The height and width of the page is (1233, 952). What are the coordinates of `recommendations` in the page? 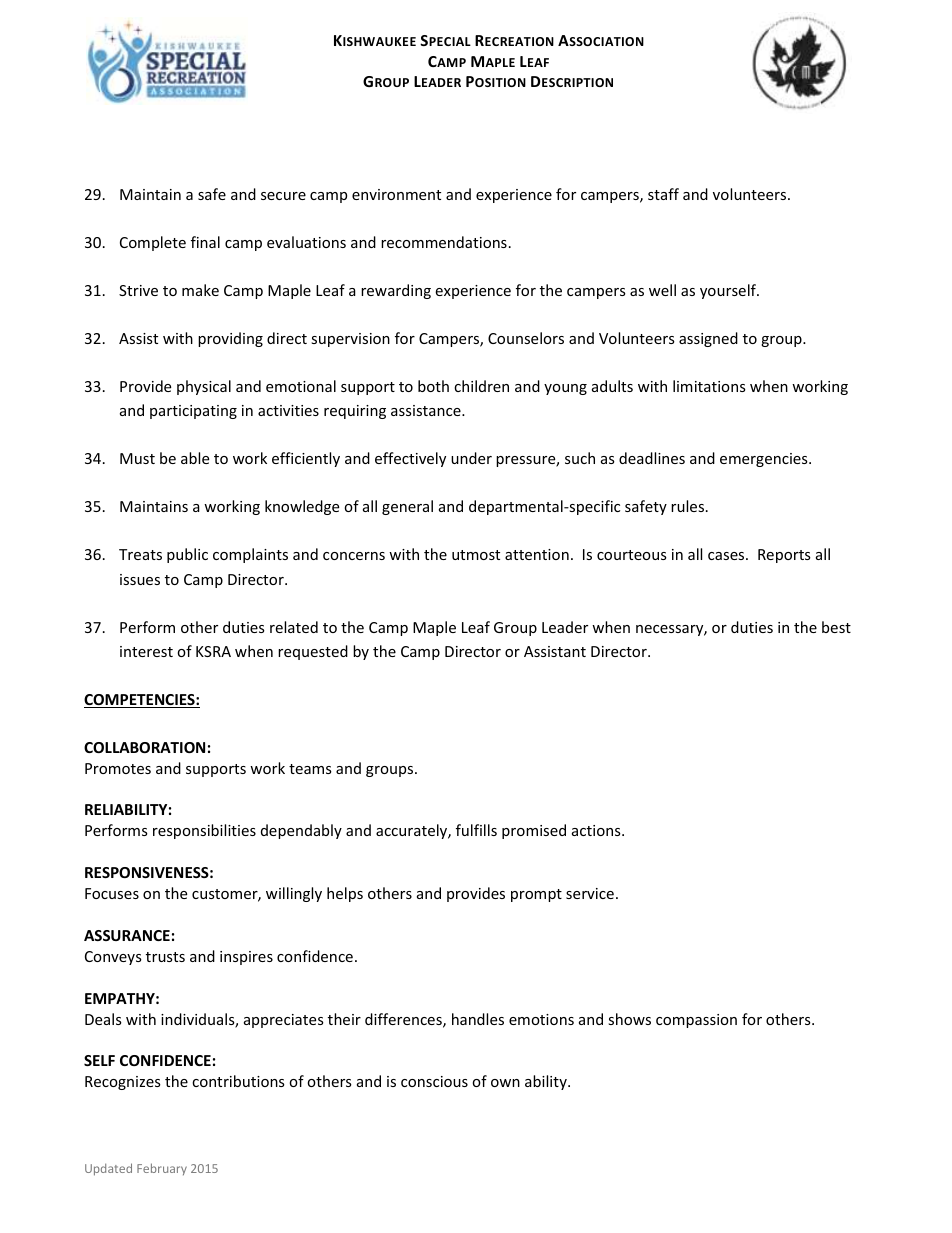 It's located at (444, 242).
